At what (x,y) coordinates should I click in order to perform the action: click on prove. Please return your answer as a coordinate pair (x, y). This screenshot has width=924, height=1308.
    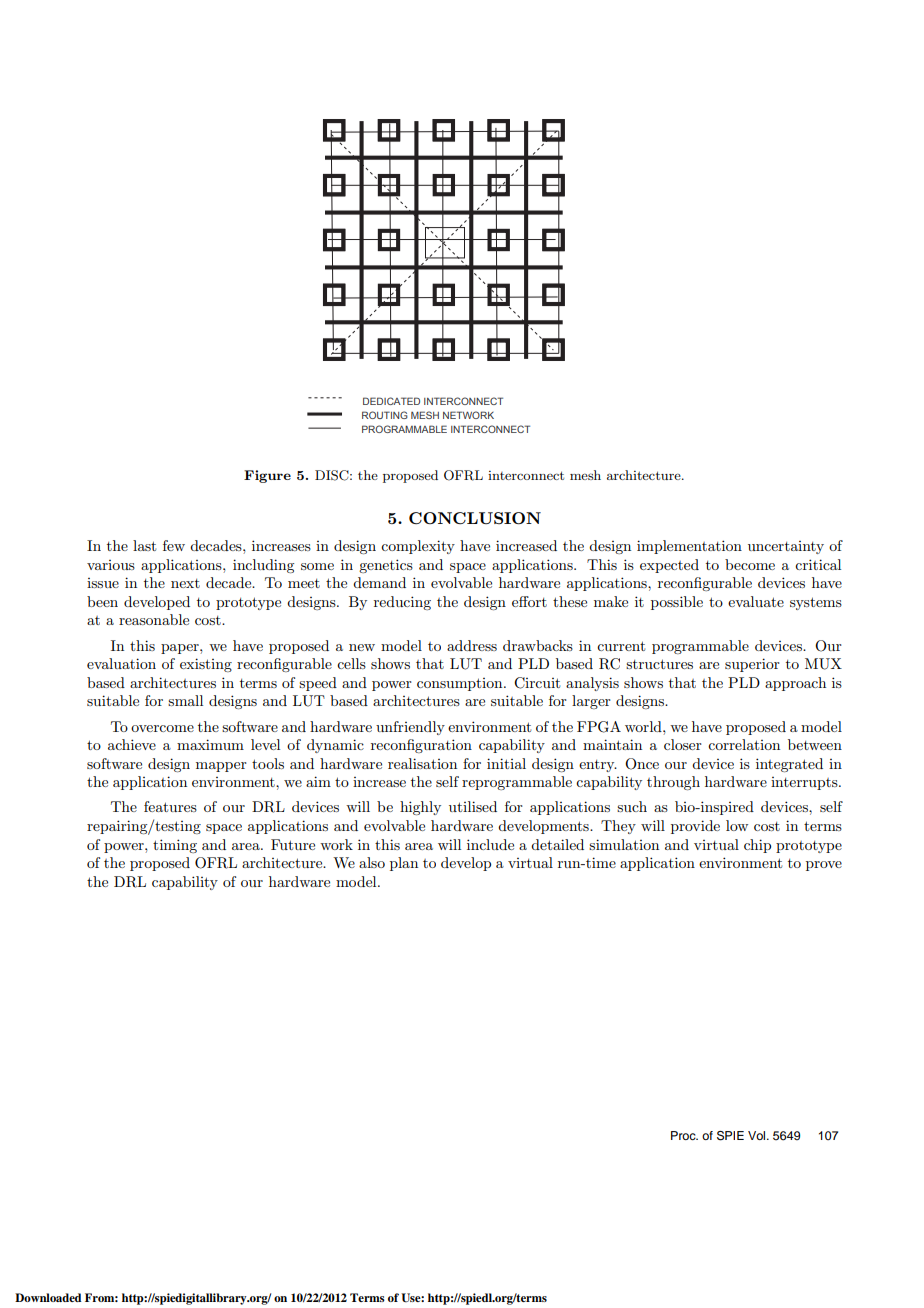
    Looking at the image, I should click on (824, 866).
